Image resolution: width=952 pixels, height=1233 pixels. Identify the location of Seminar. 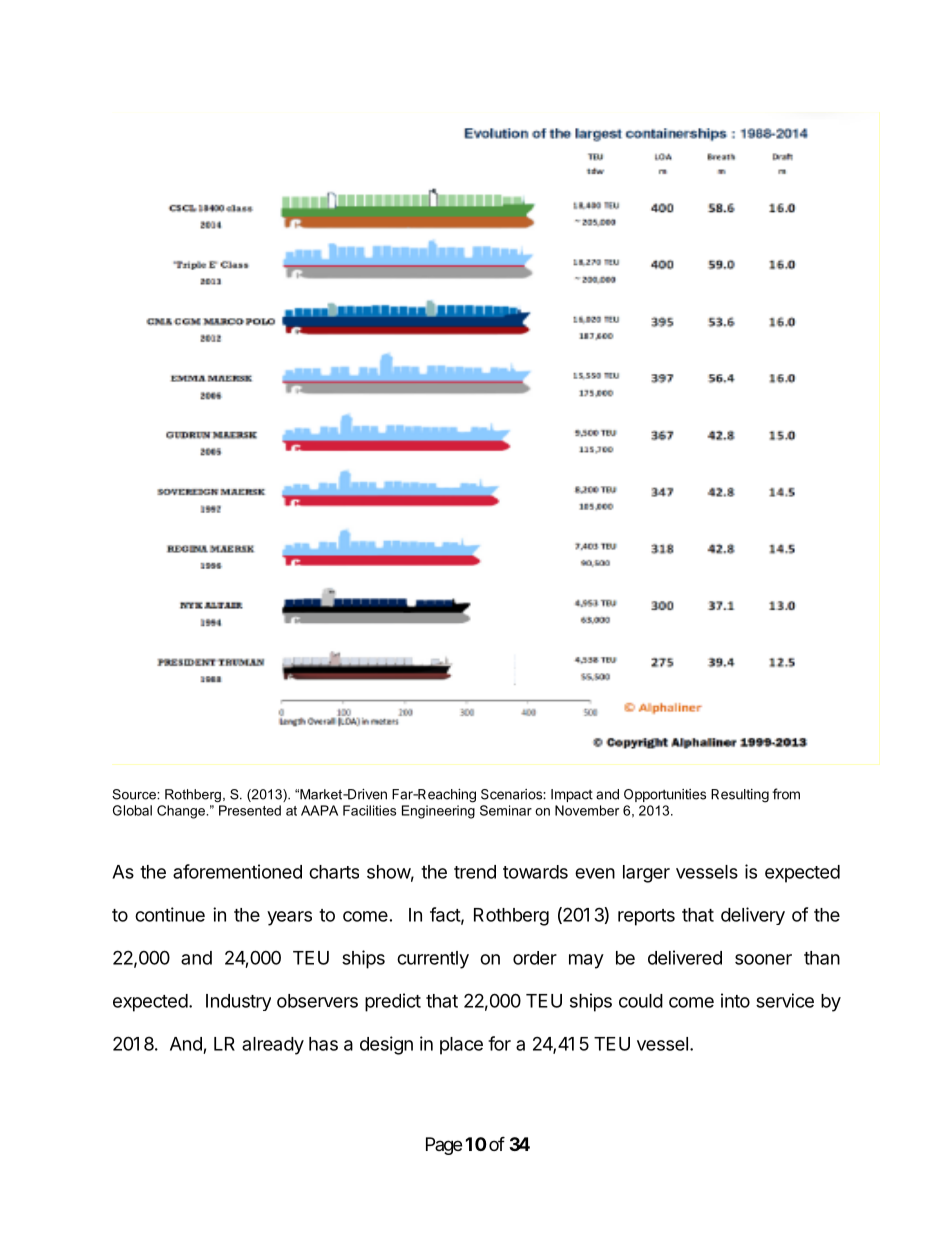
(506, 810).
